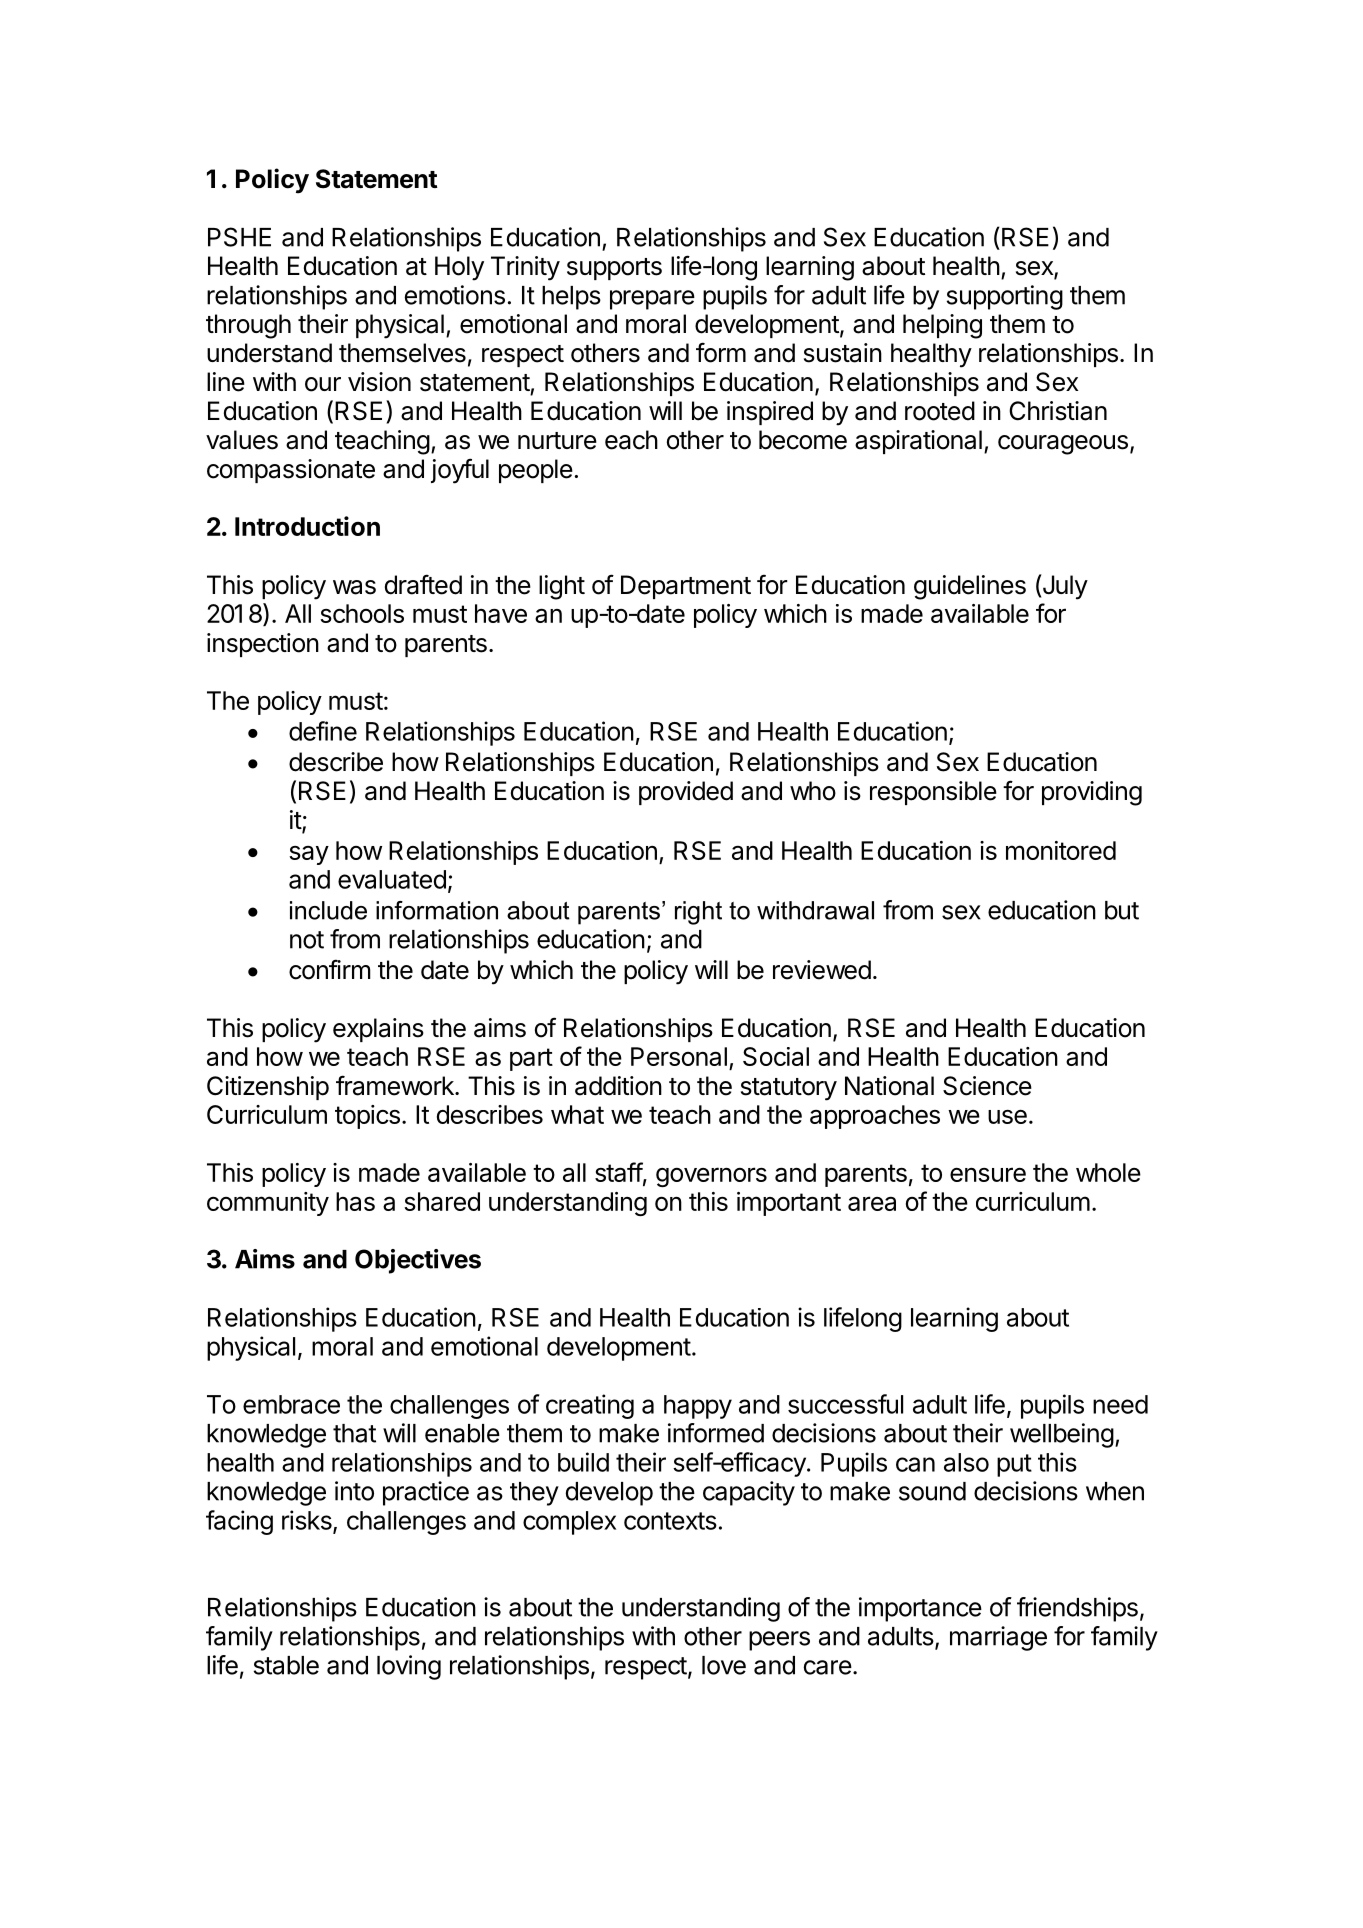 This document has width=1363, height=1928. I want to click on Science, so click(987, 1086).
